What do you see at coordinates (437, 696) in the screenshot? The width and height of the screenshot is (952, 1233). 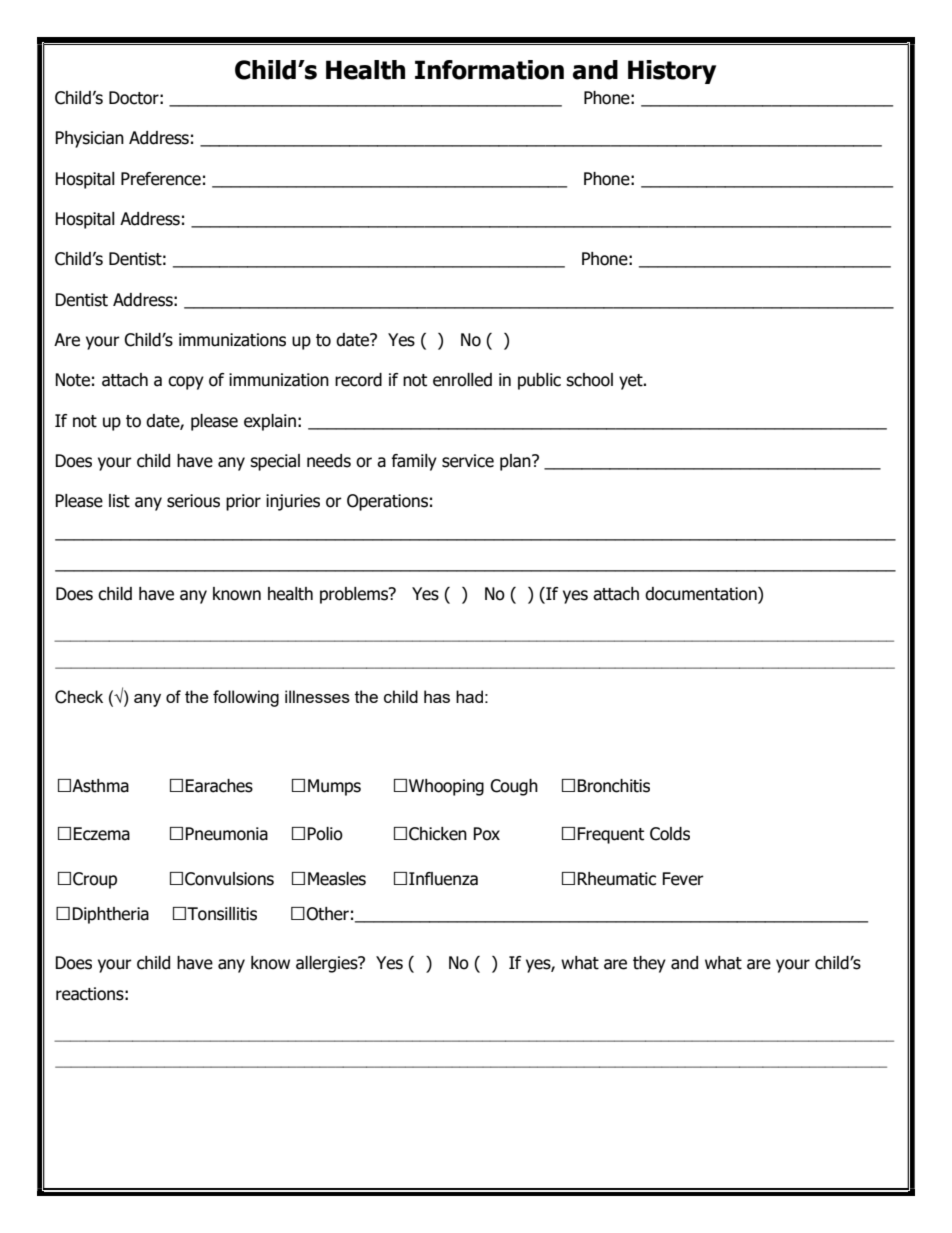 I see `has` at bounding box center [437, 696].
